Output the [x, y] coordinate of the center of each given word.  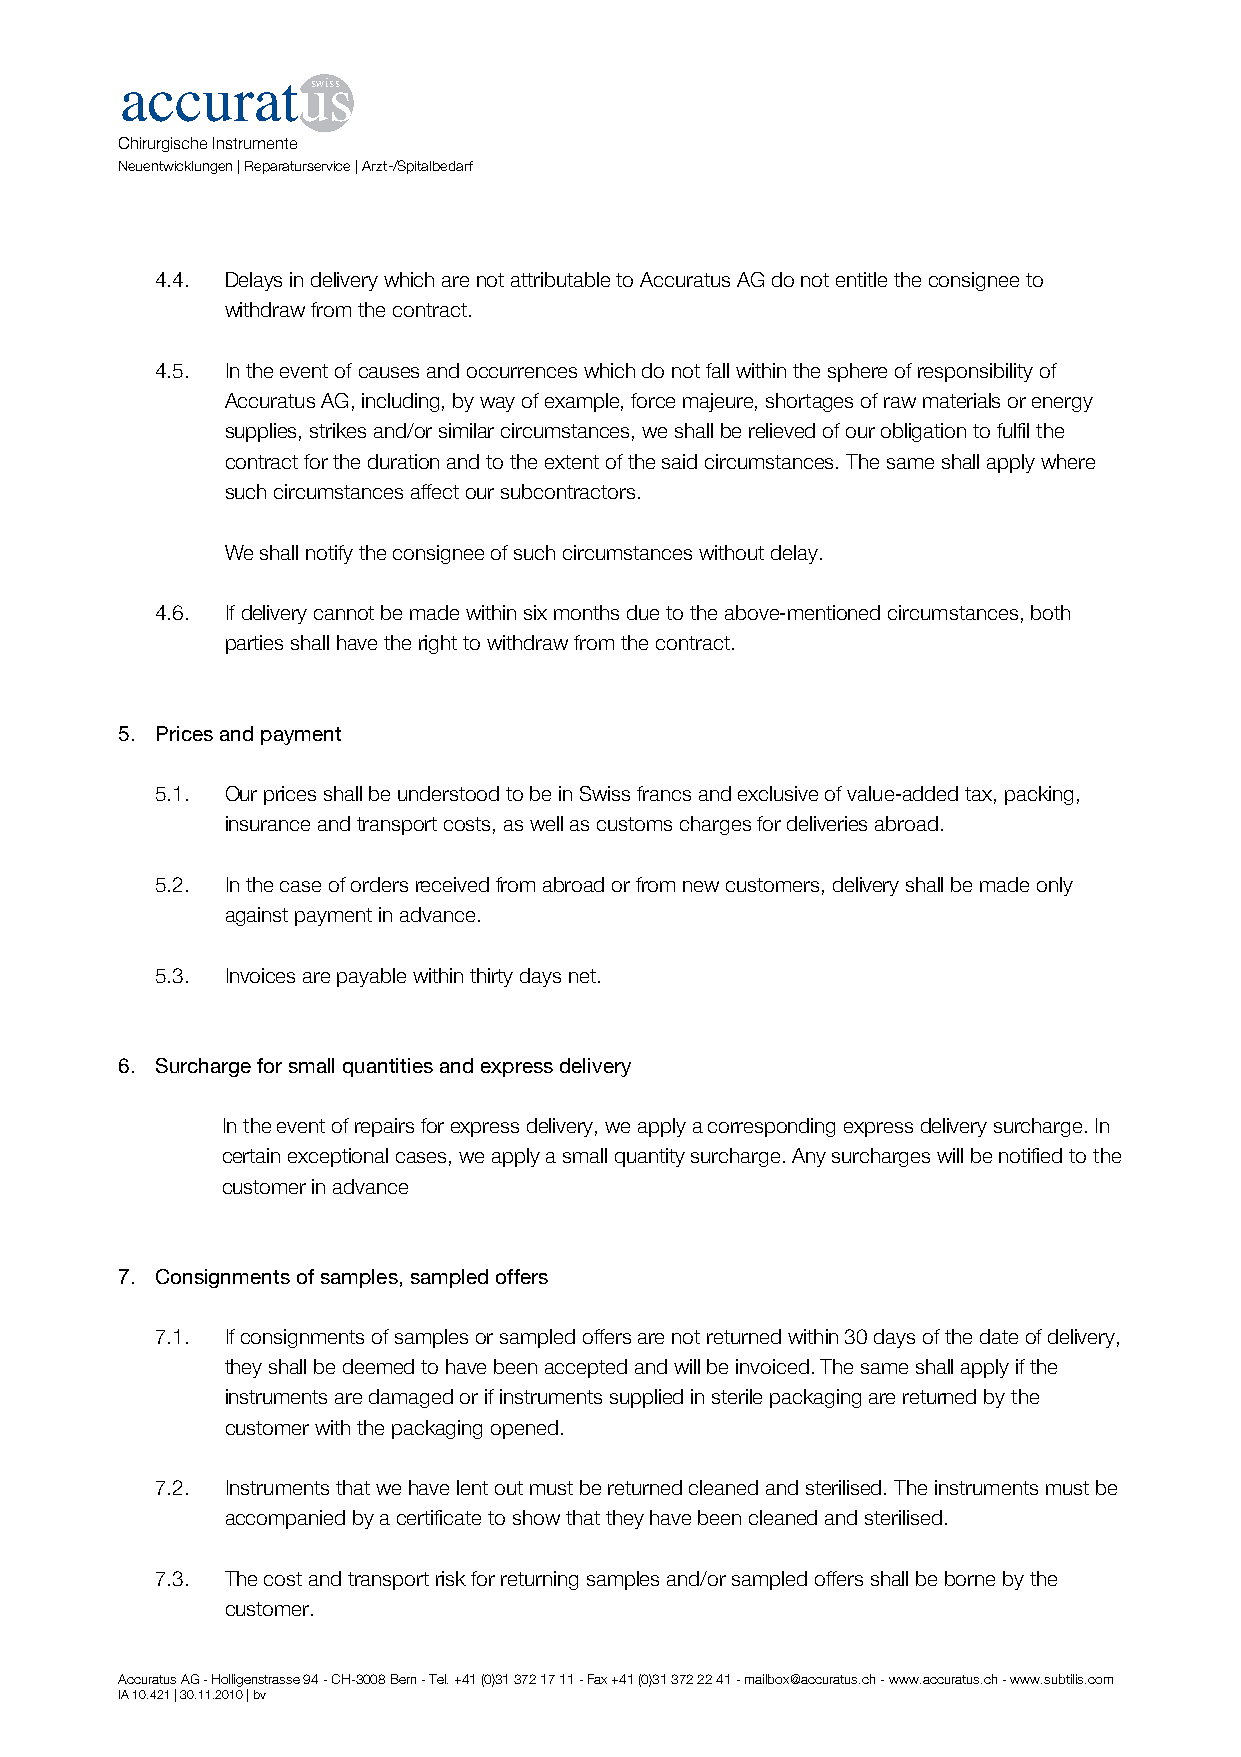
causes [389, 372]
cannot [344, 613]
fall [717, 370]
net [582, 976]
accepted [586, 1368]
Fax [597, 1679]
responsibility [975, 372]
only [1055, 886]
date [999, 1336]
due [643, 612]
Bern [403, 1679]
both [1050, 612]
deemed [378, 1366]
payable [371, 977]
